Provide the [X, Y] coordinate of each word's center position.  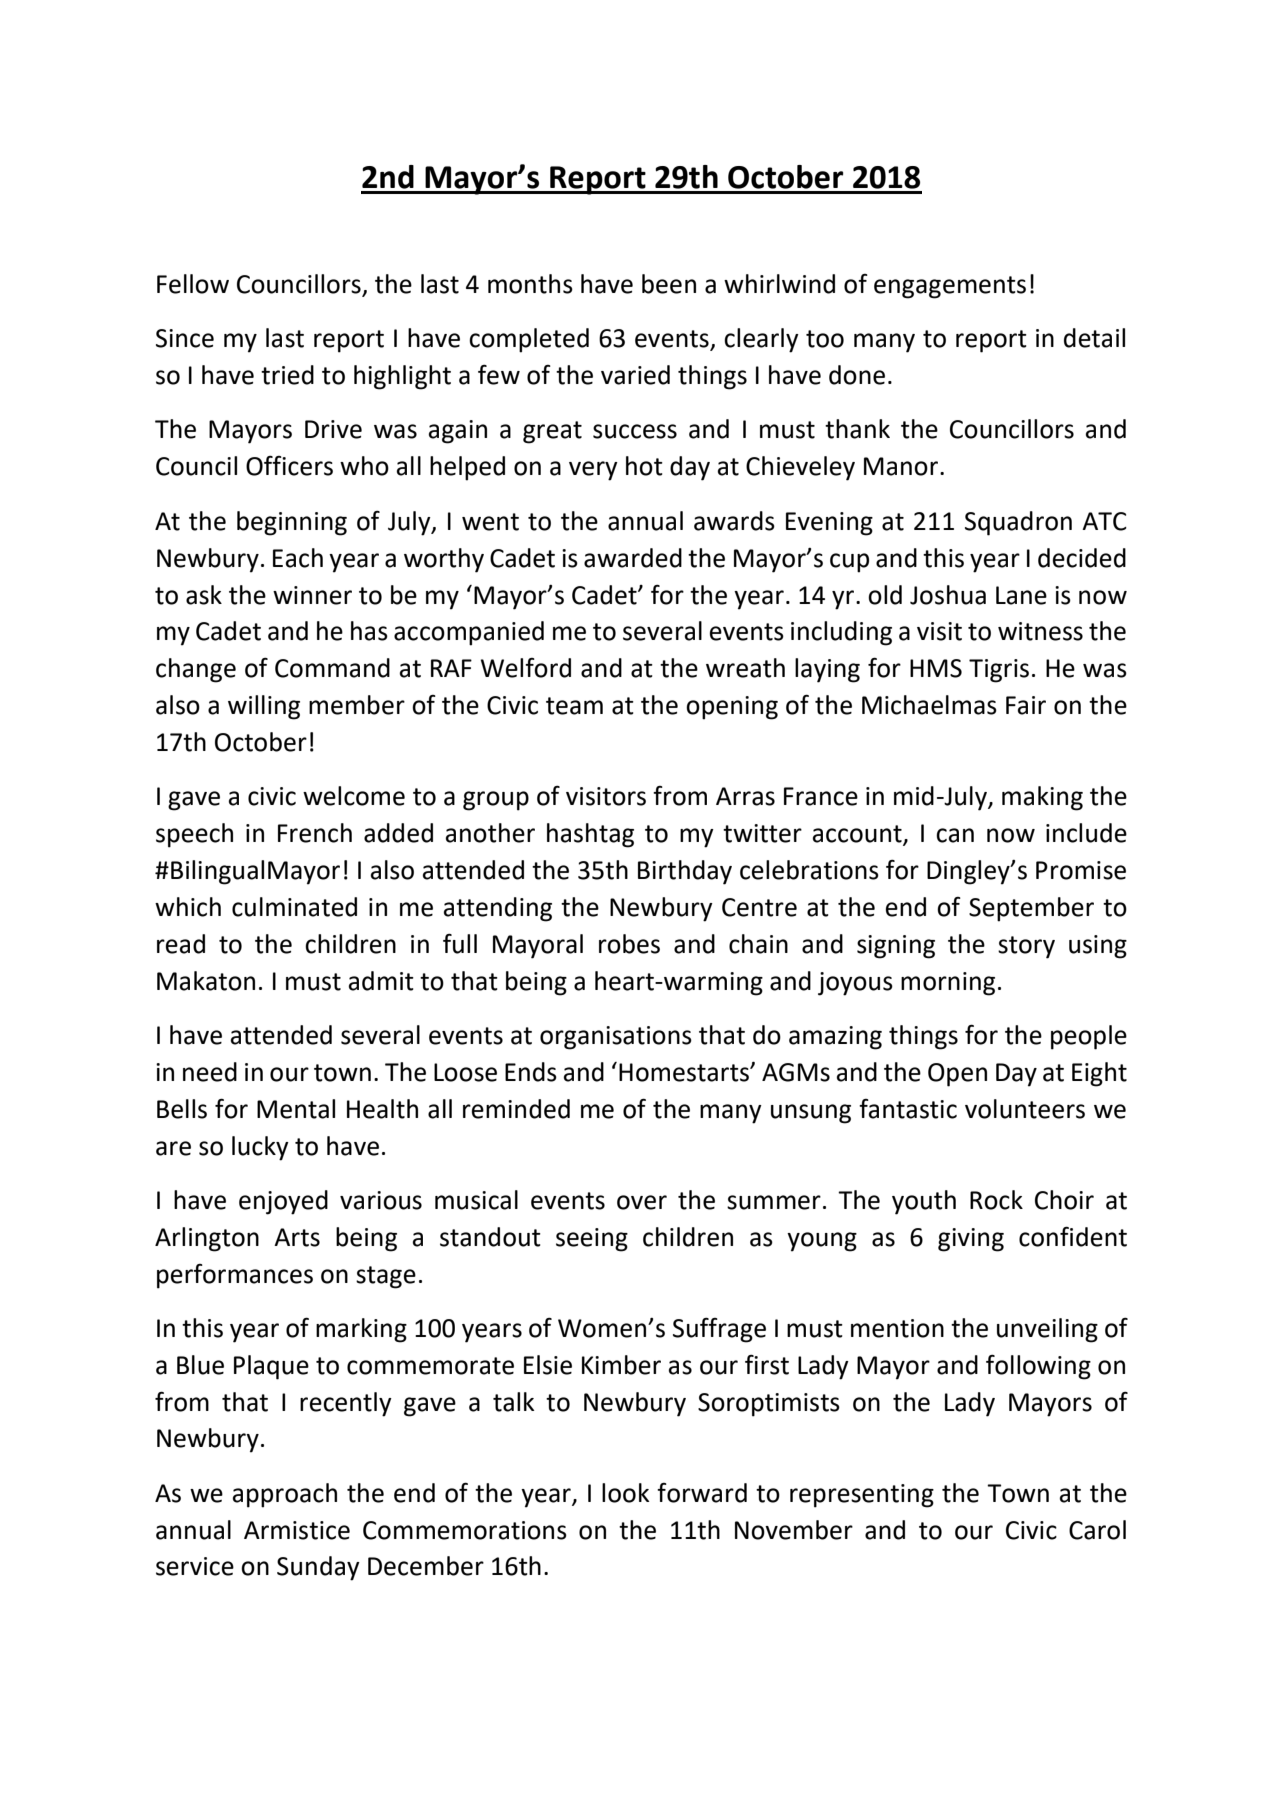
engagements [950, 287]
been [669, 284]
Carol [1097, 1530]
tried [287, 375]
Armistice [297, 1530]
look [625, 1493]
